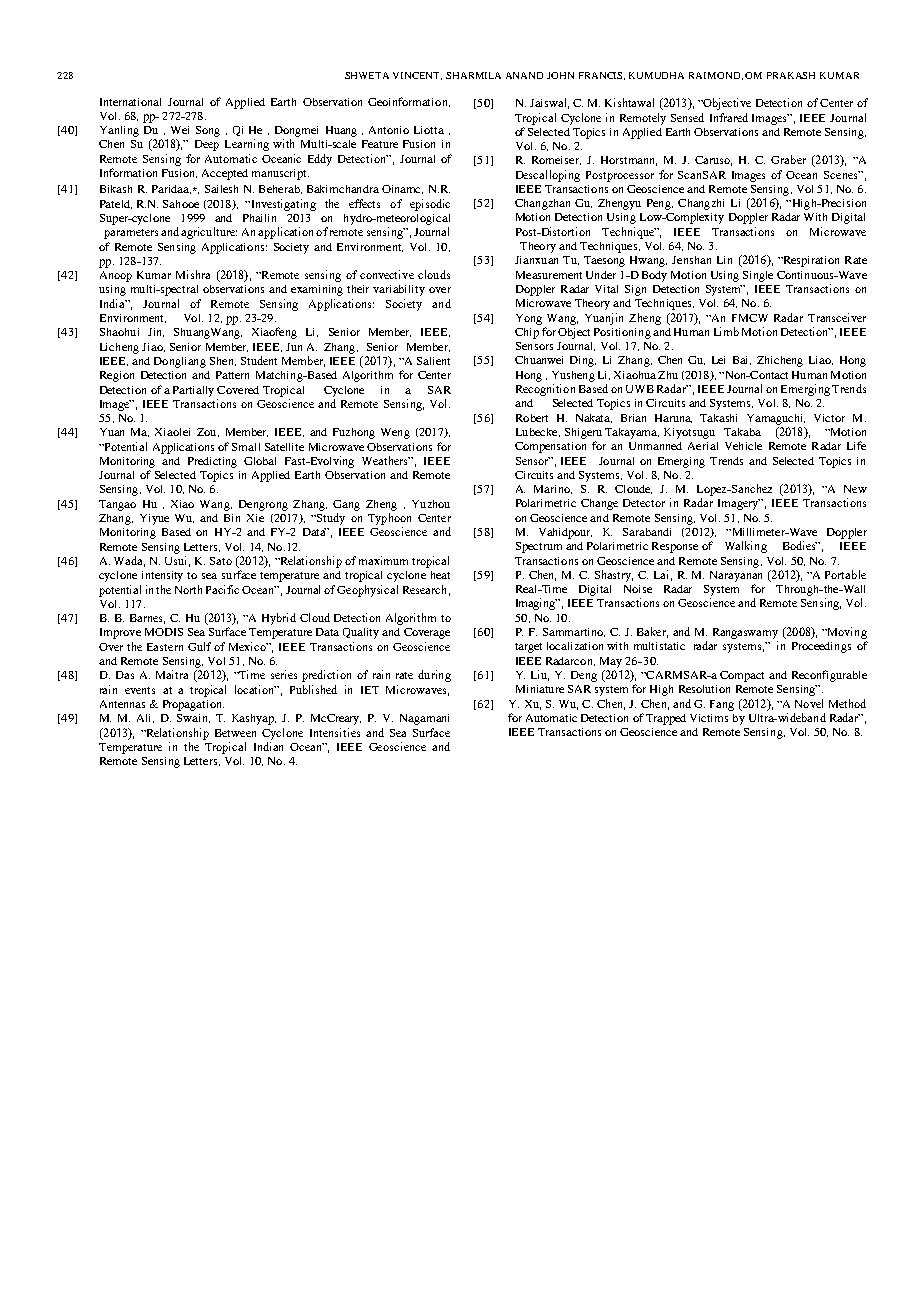  Describe the element at coordinates (540, 689) in the image. I see `Miniature` at that location.
